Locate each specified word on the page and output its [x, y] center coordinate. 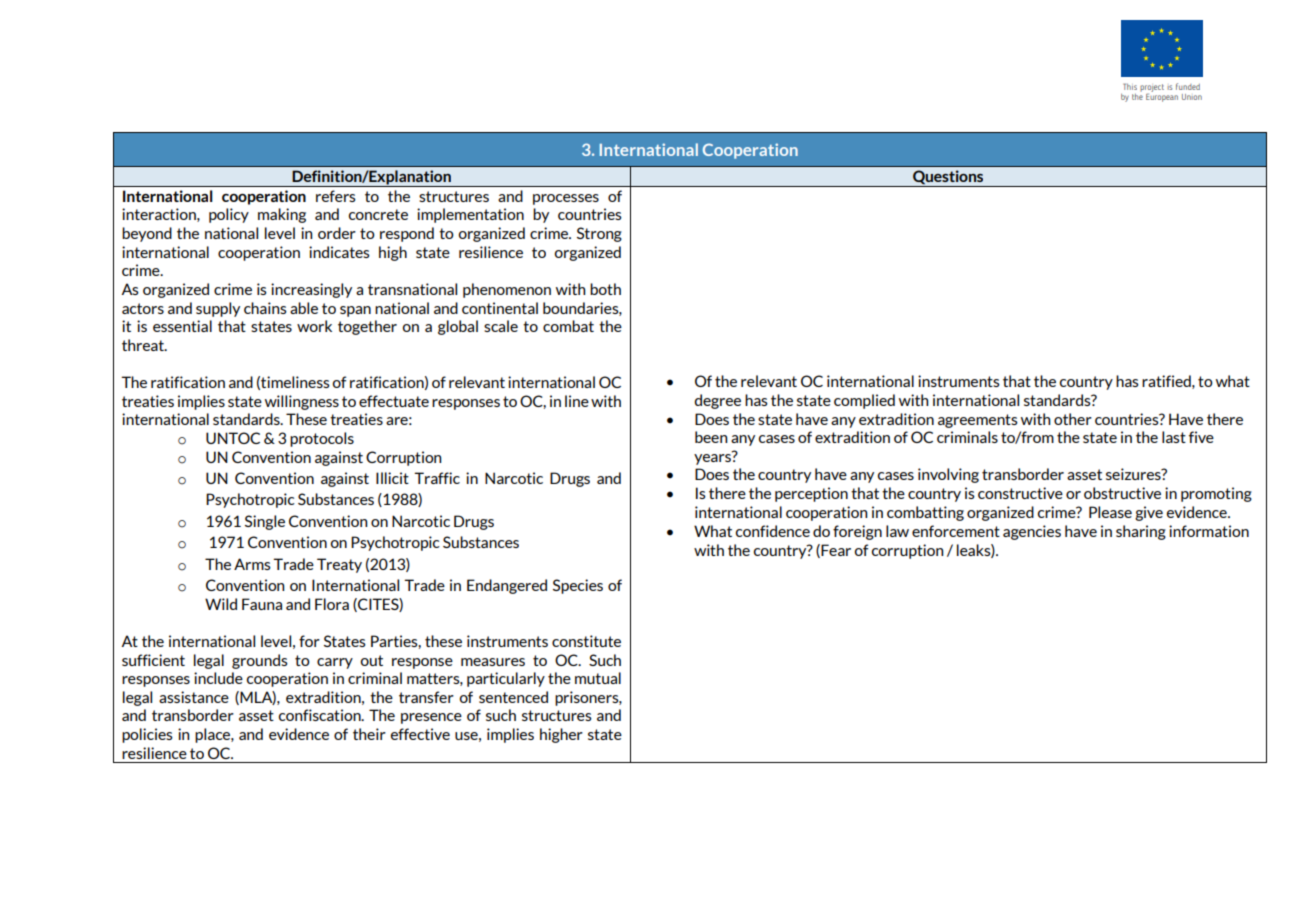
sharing [1141, 532]
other [1073, 419]
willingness [302, 402]
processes [566, 199]
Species [578, 586]
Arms [252, 564]
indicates [339, 252]
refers [336, 196]
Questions [948, 178]
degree [717, 401]
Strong [599, 234]
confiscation [321, 715]
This [1130, 86]
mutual [598, 678]
